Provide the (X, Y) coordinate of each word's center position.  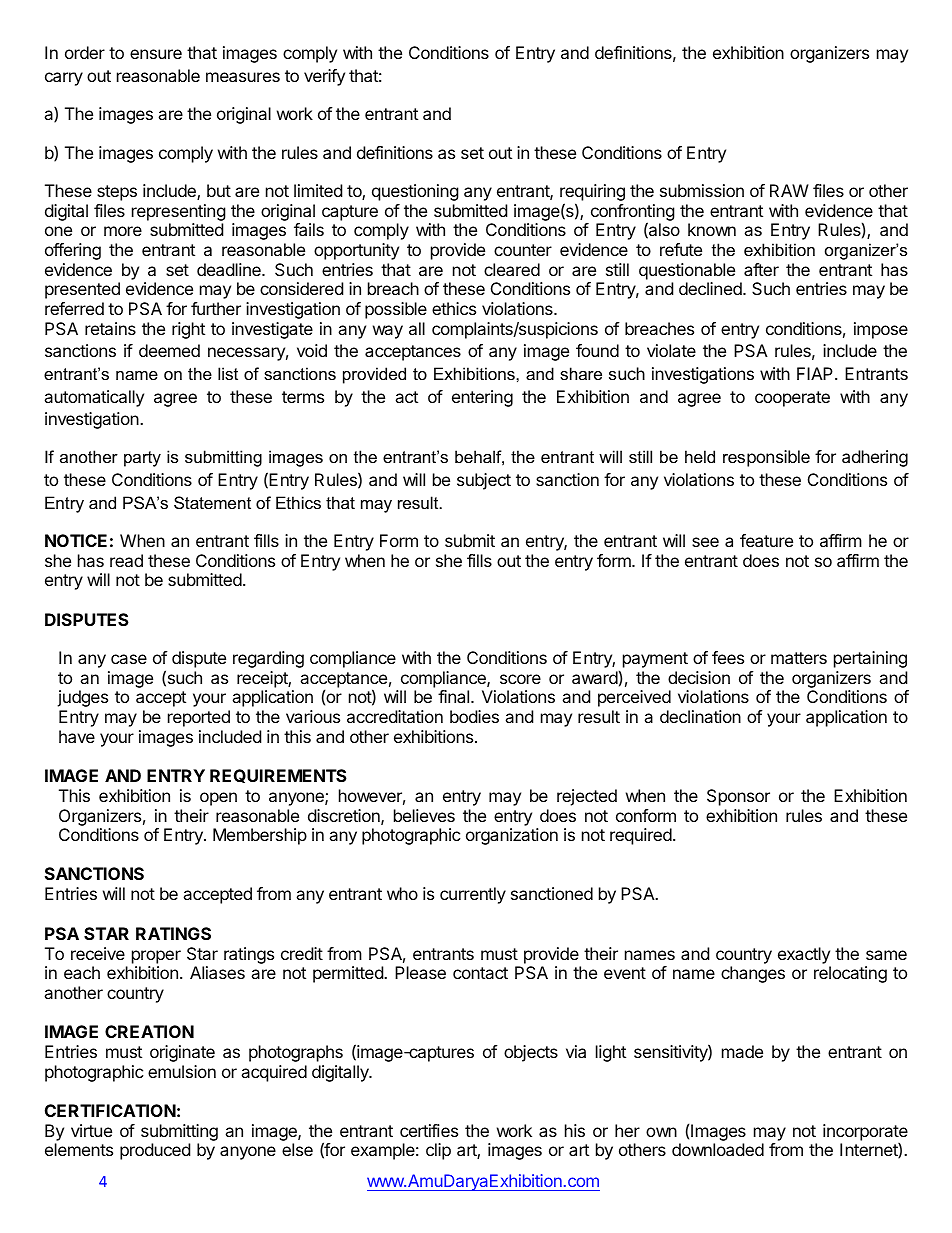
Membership (260, 836)
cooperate (792, 399)
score (520, 679)
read (126, 560)
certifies (429, 1130)
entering (482, 398)
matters (799, 658)
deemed (169, 350)
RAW (789, 190)
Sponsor (738, 797)
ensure (156, 54)
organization (512, 836)
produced (155, 1151)
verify (324, 77)
